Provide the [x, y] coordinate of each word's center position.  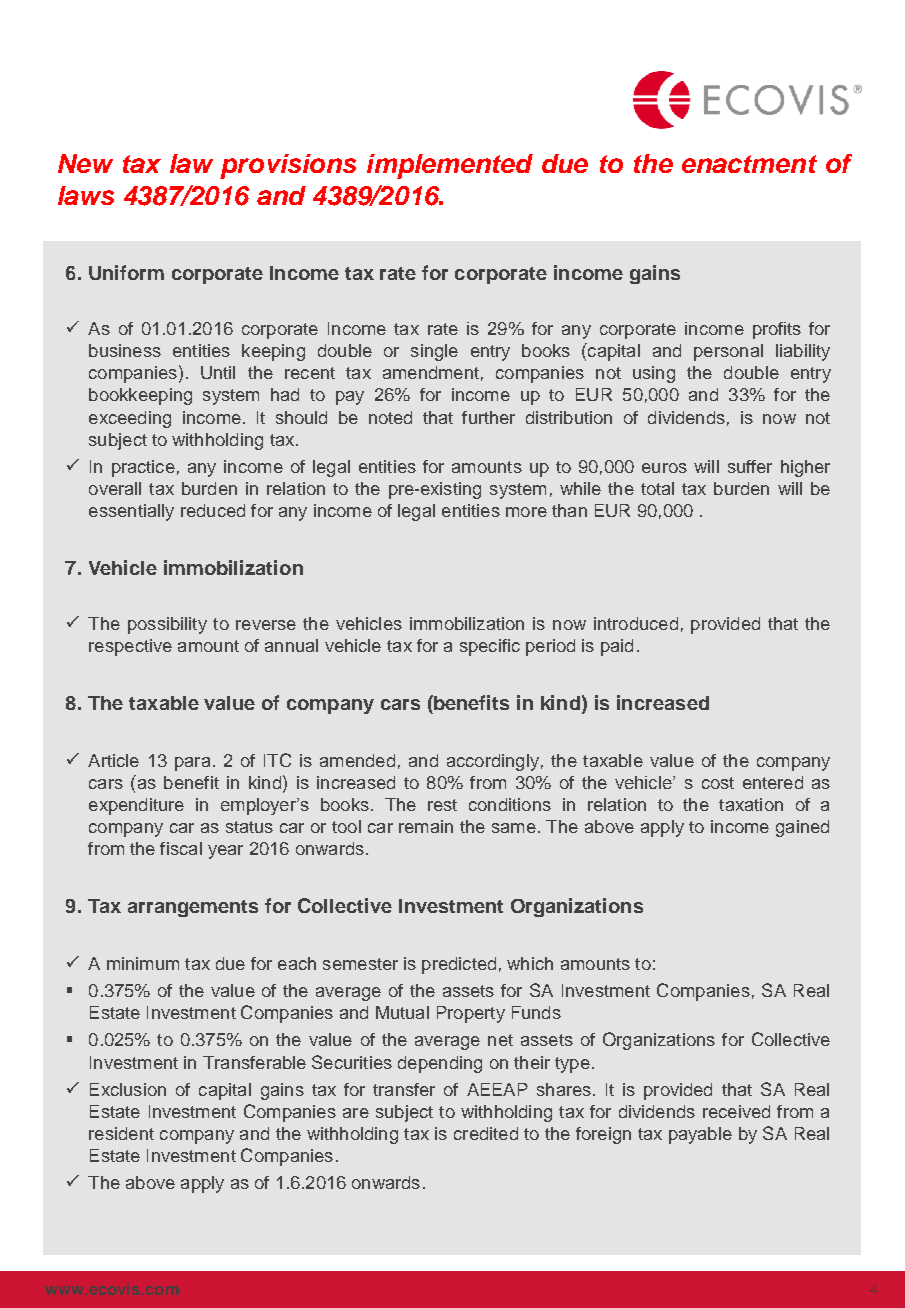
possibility [167, 625]
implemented [450, 166]
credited [486, 1133]
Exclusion [128, 1089]
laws [86, 195]
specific [490, 647]
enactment [749, 164]
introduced [636, 623]
